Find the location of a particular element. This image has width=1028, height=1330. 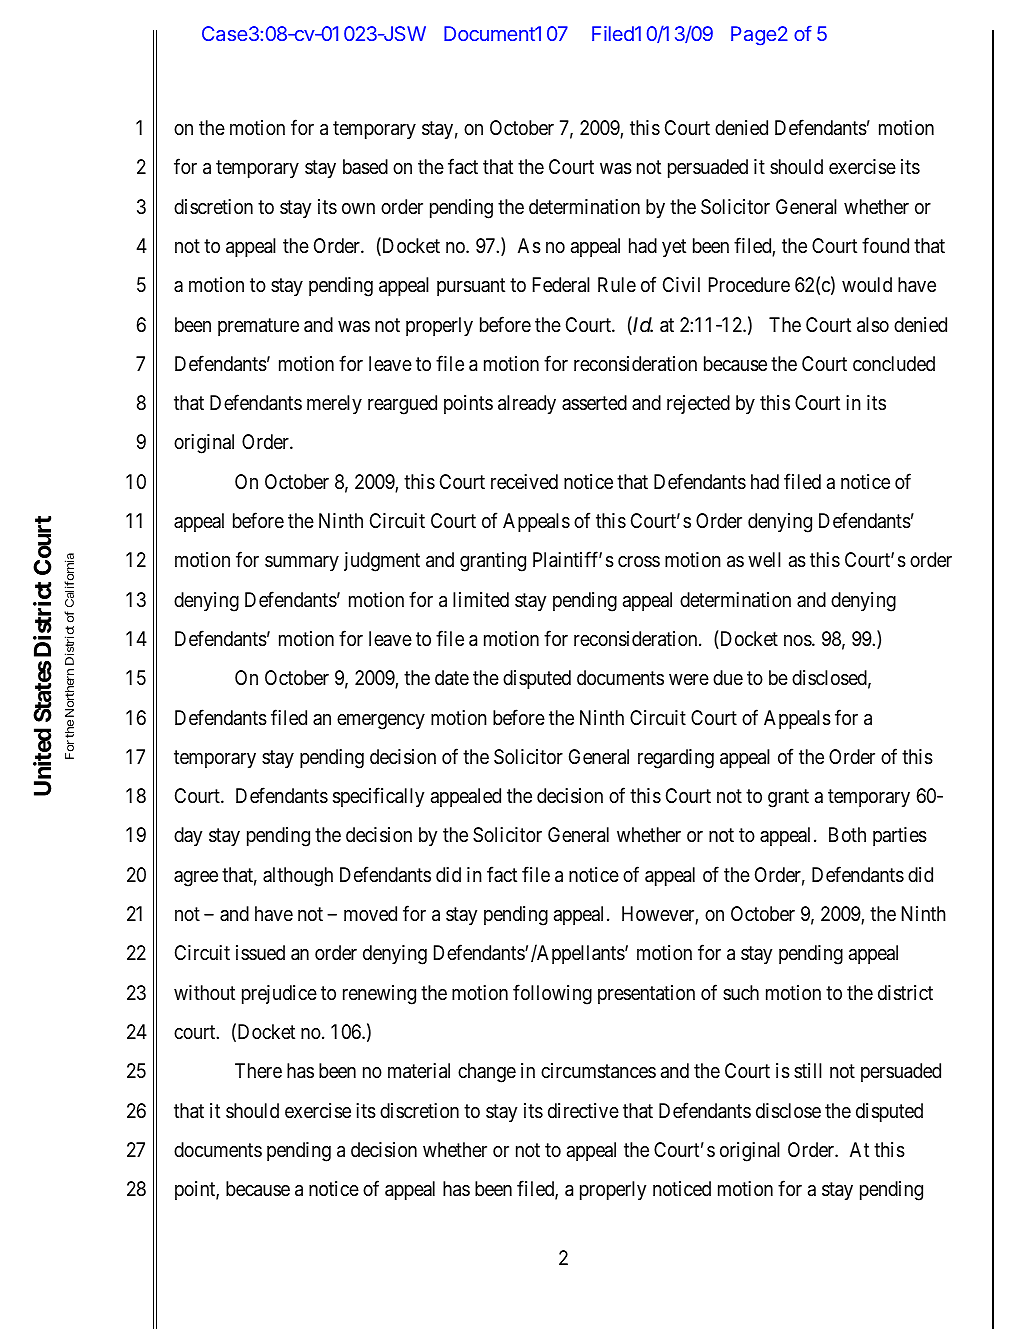

already is located at coordinates (527, 404).
